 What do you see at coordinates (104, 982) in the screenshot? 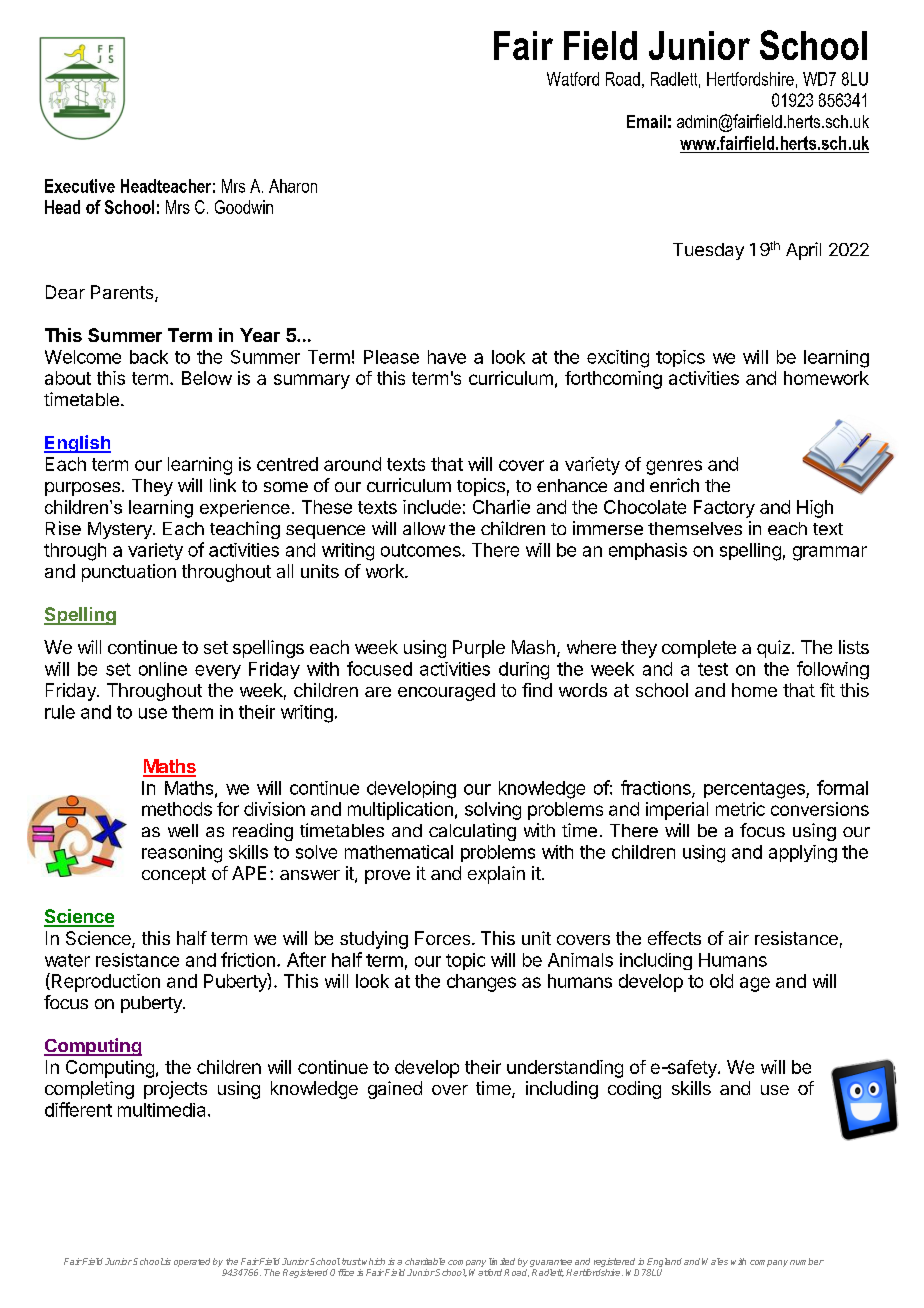
I see `Reproduction` at bounding box center [104, 982].
